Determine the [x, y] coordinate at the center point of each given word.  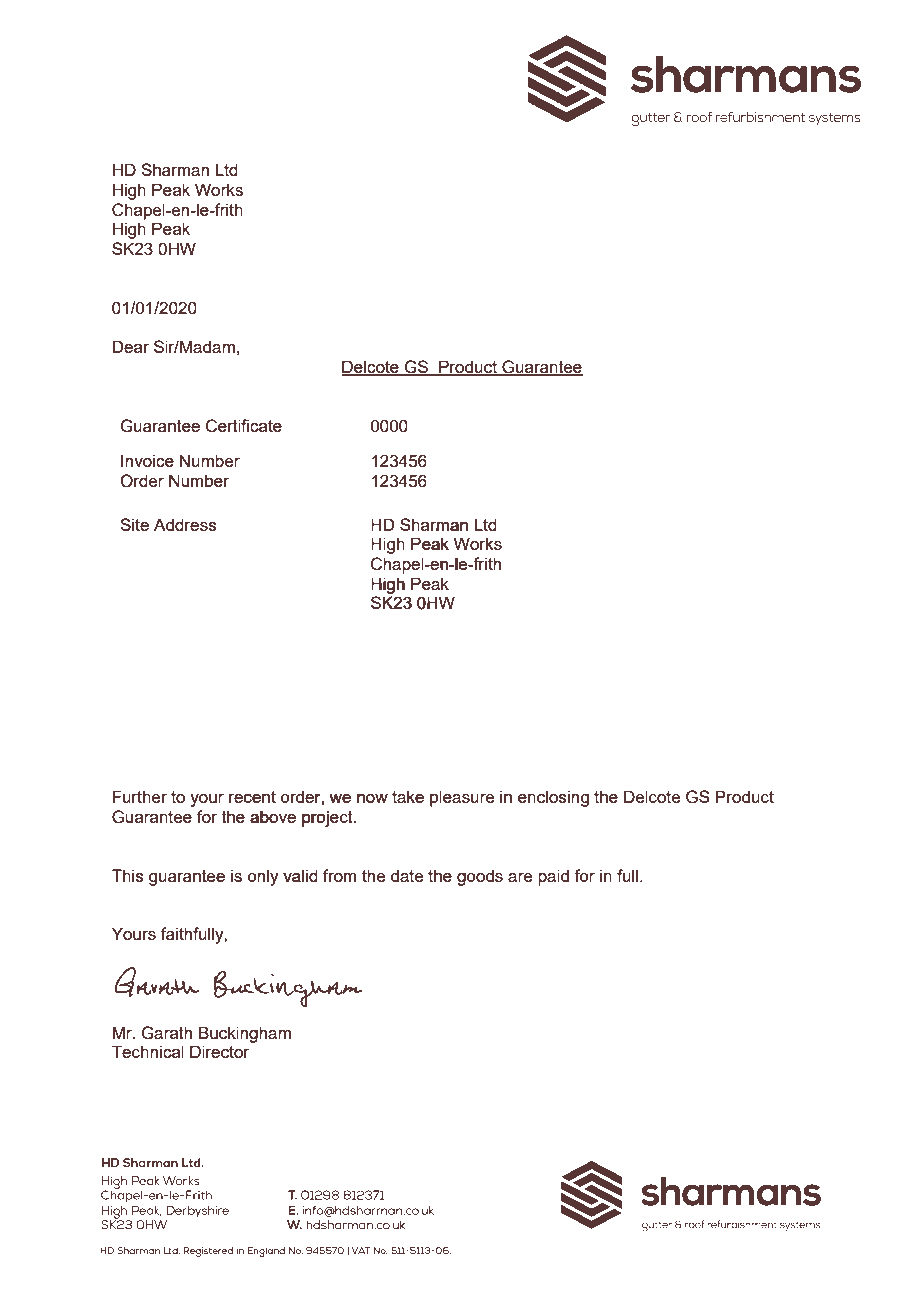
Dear [131, 346]
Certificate [244, 426]
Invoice [147, 460]
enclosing [553, 798]
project [328, 818]
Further [140, 796]
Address [185, 524]
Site [134, 524]
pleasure [462, 798]
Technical [148, 1051]
